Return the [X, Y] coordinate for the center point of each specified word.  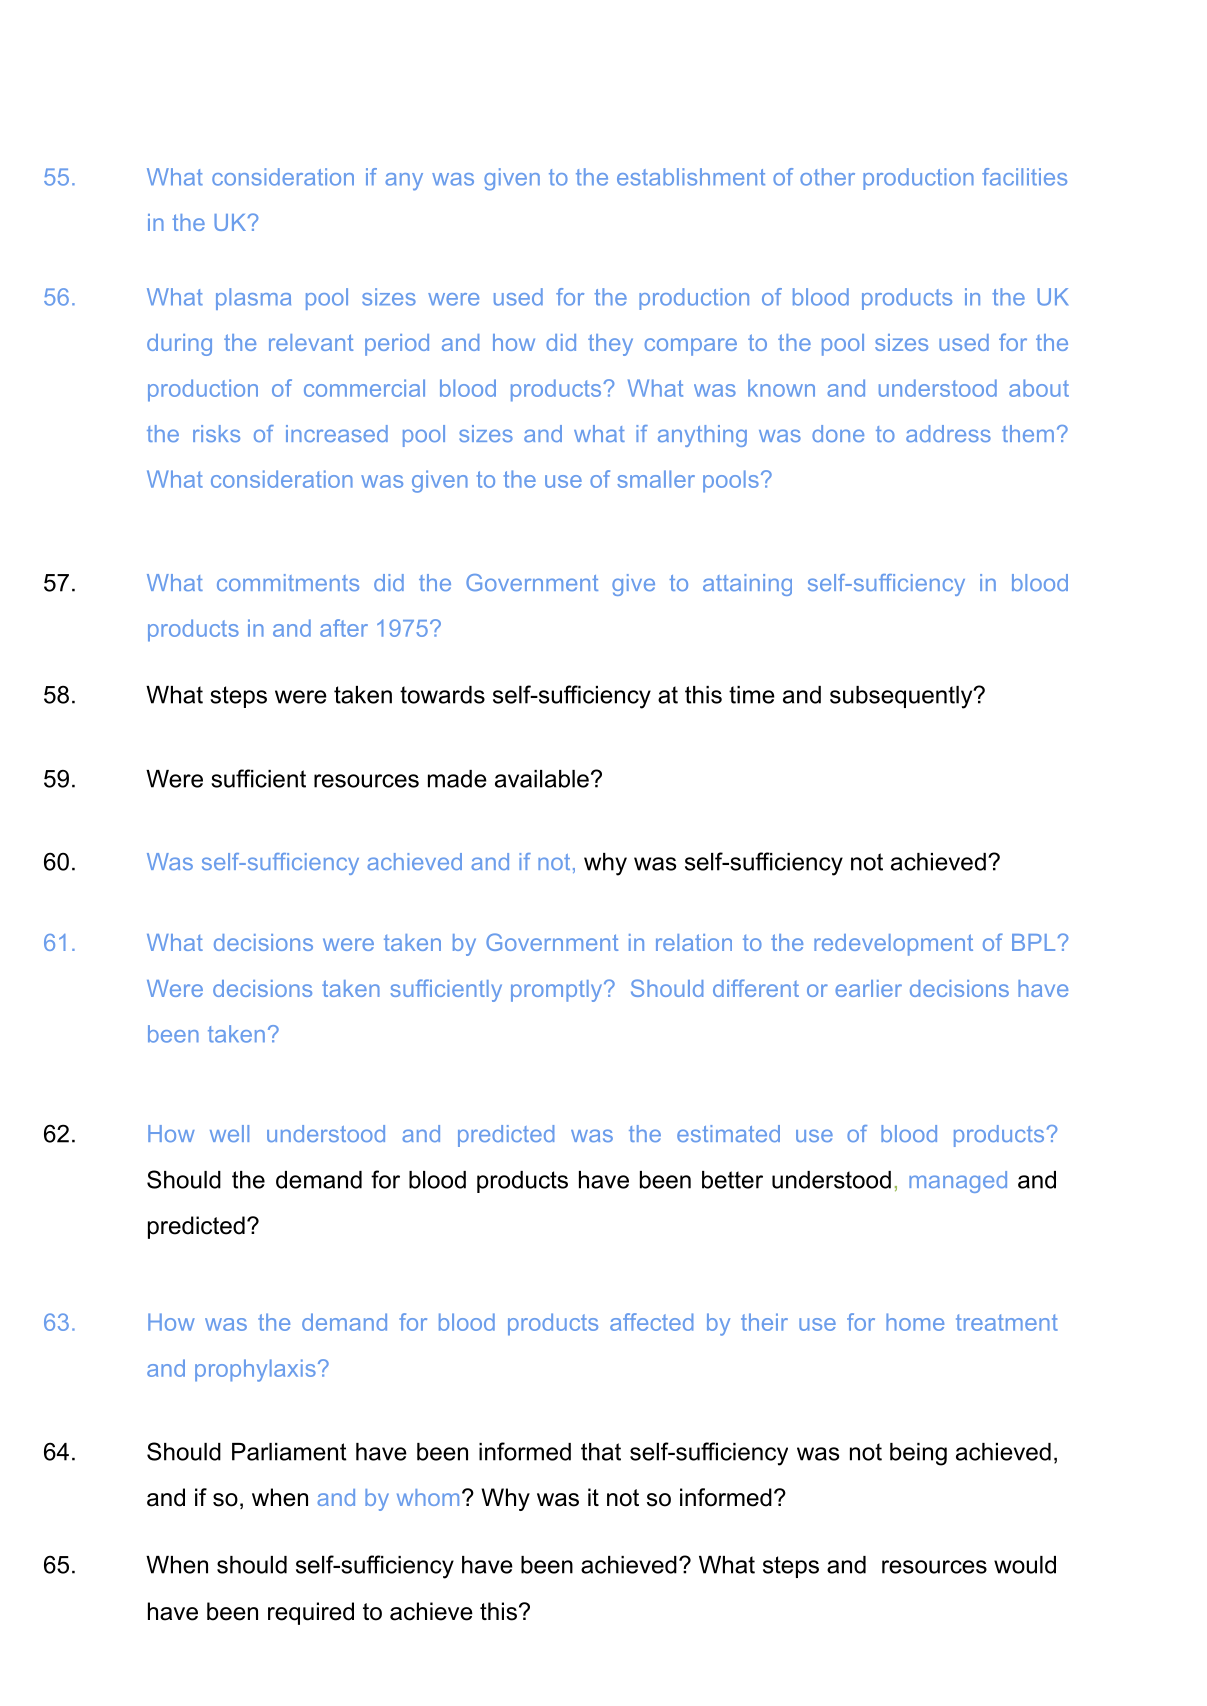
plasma [253, 299]
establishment [691, 177]
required [311, 1613]
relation [694, 942]
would [1025, 1565]
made [457, 779]
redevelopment [893, 945]
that [601, 1452]
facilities [1024, 177]
